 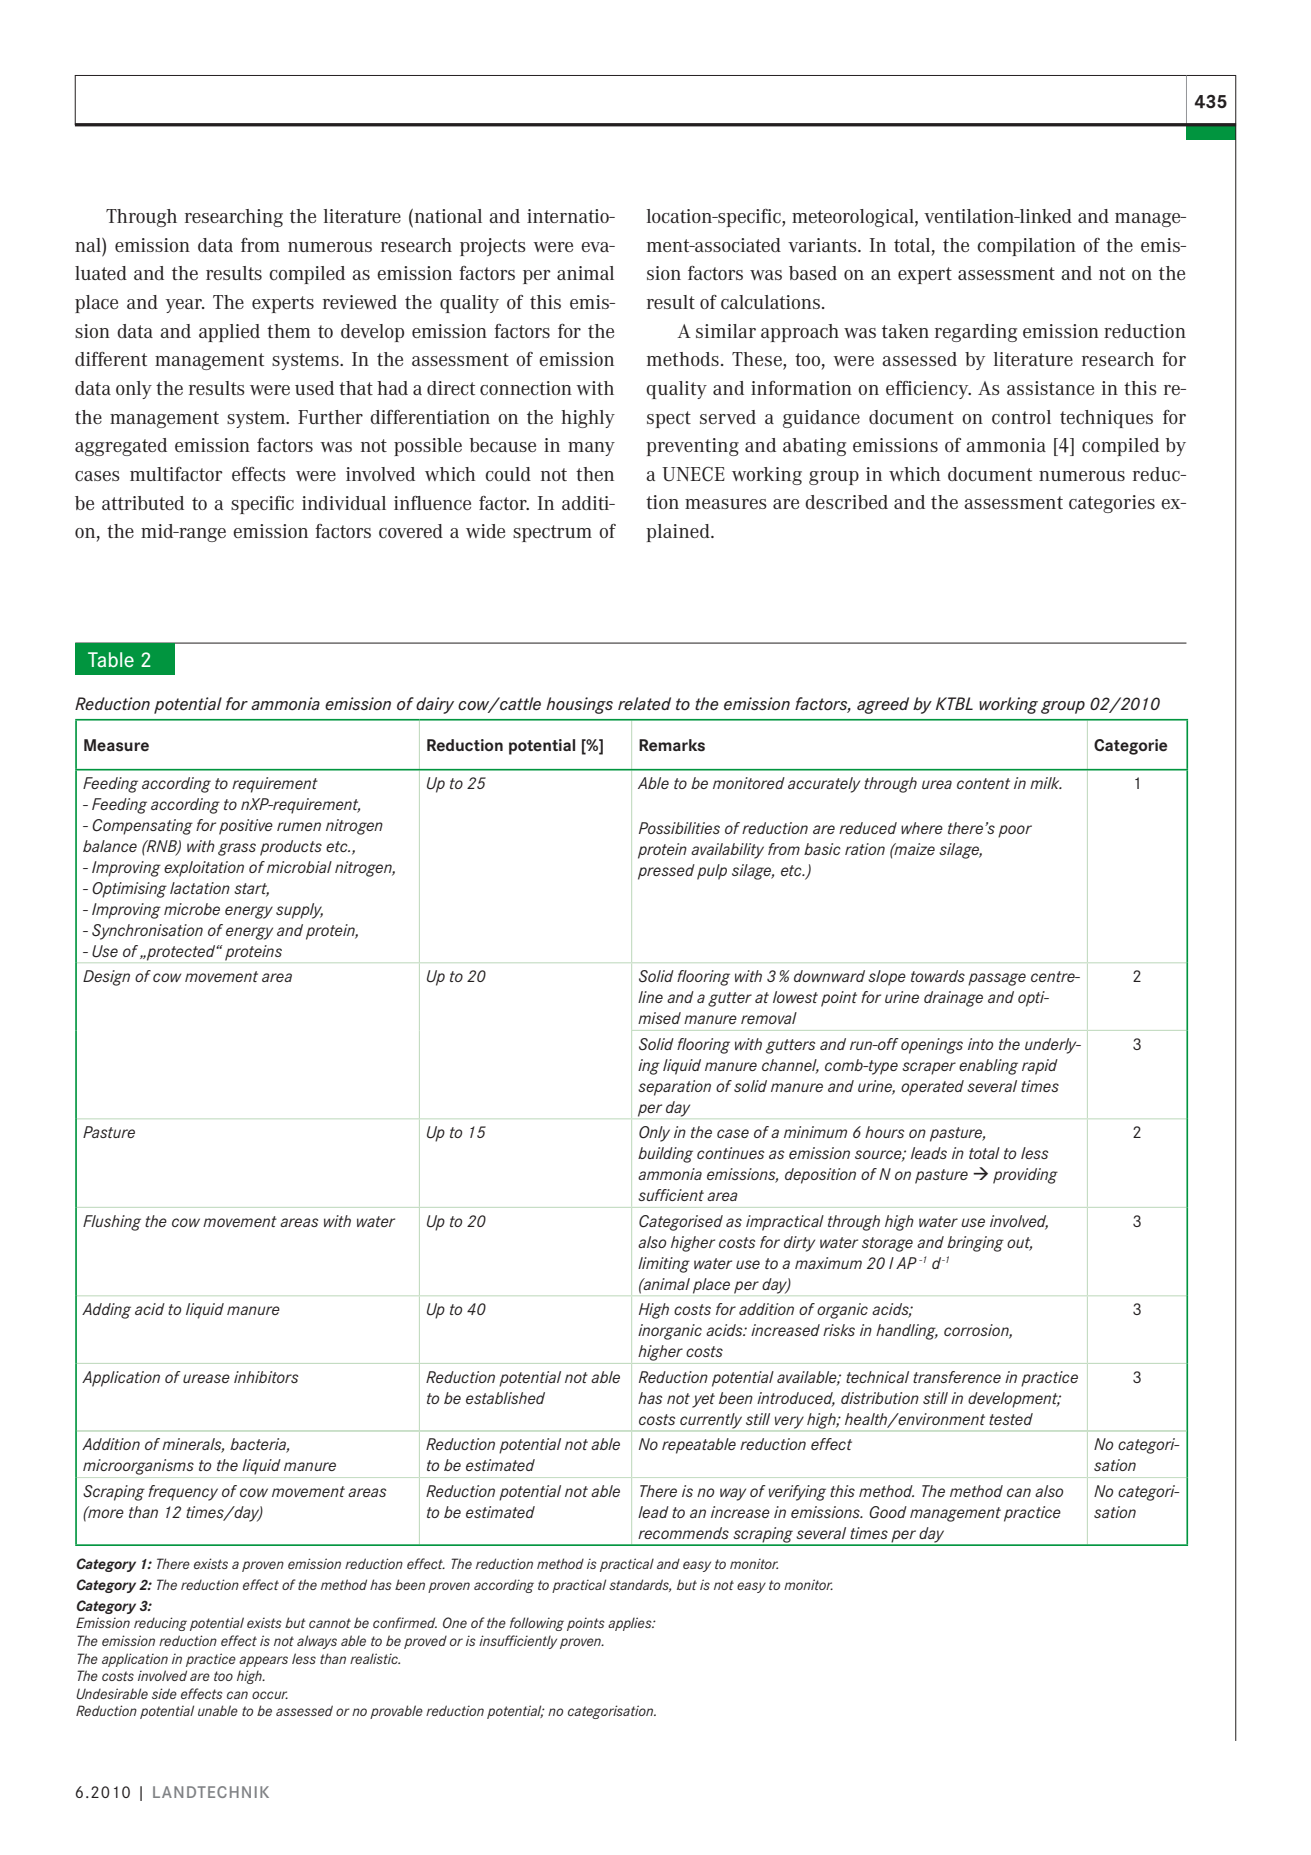 I want to click on passage, so click(x=997, y=979).
